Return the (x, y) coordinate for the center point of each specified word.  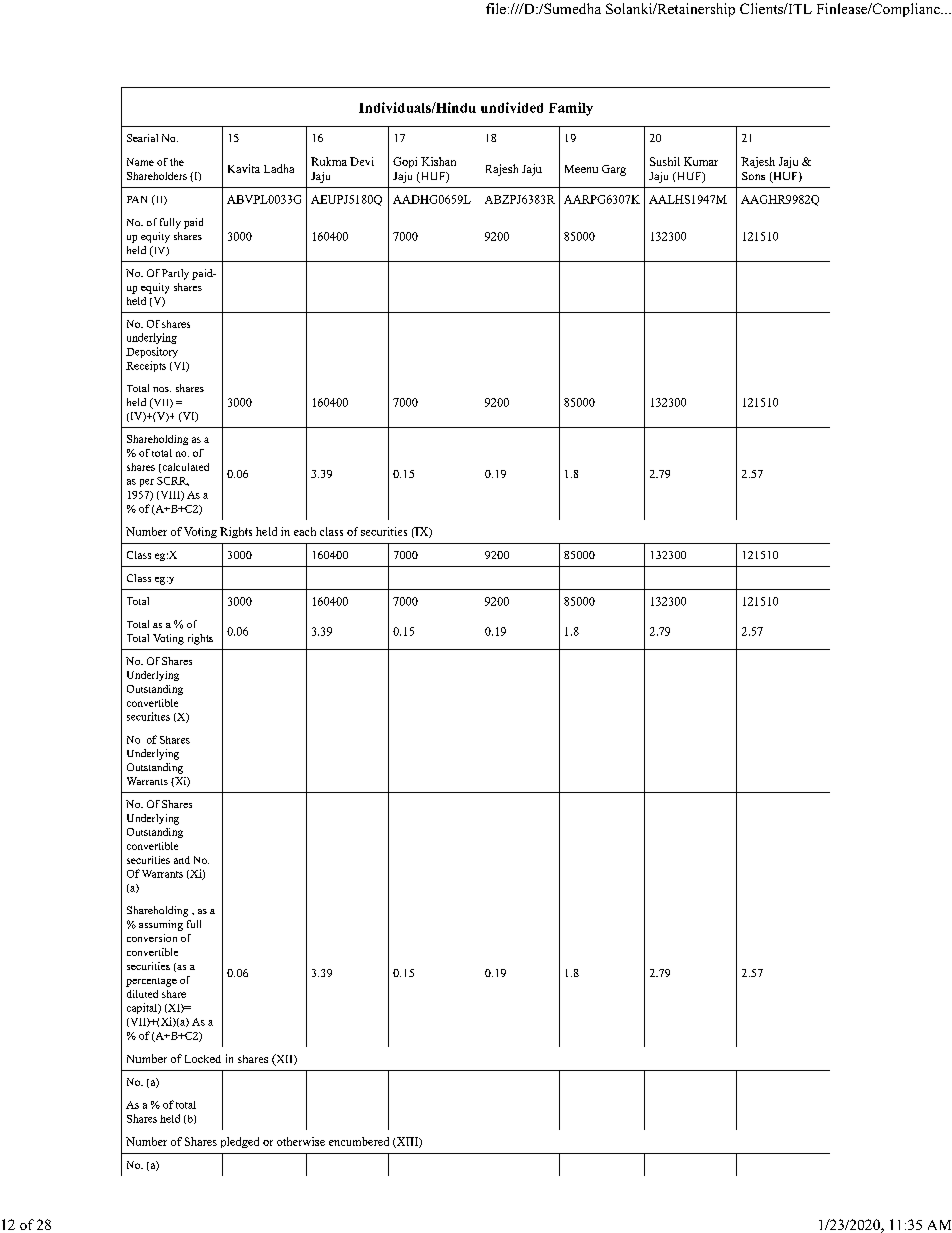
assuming (161, 925)
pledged (240, 1142)
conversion (152, 938)
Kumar (701, 161)
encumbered (359, 1141)
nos (162, 389)
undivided (512, 107)
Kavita (244, 168)
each (305, 531)
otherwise (301, 1141)
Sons (753, 176)
